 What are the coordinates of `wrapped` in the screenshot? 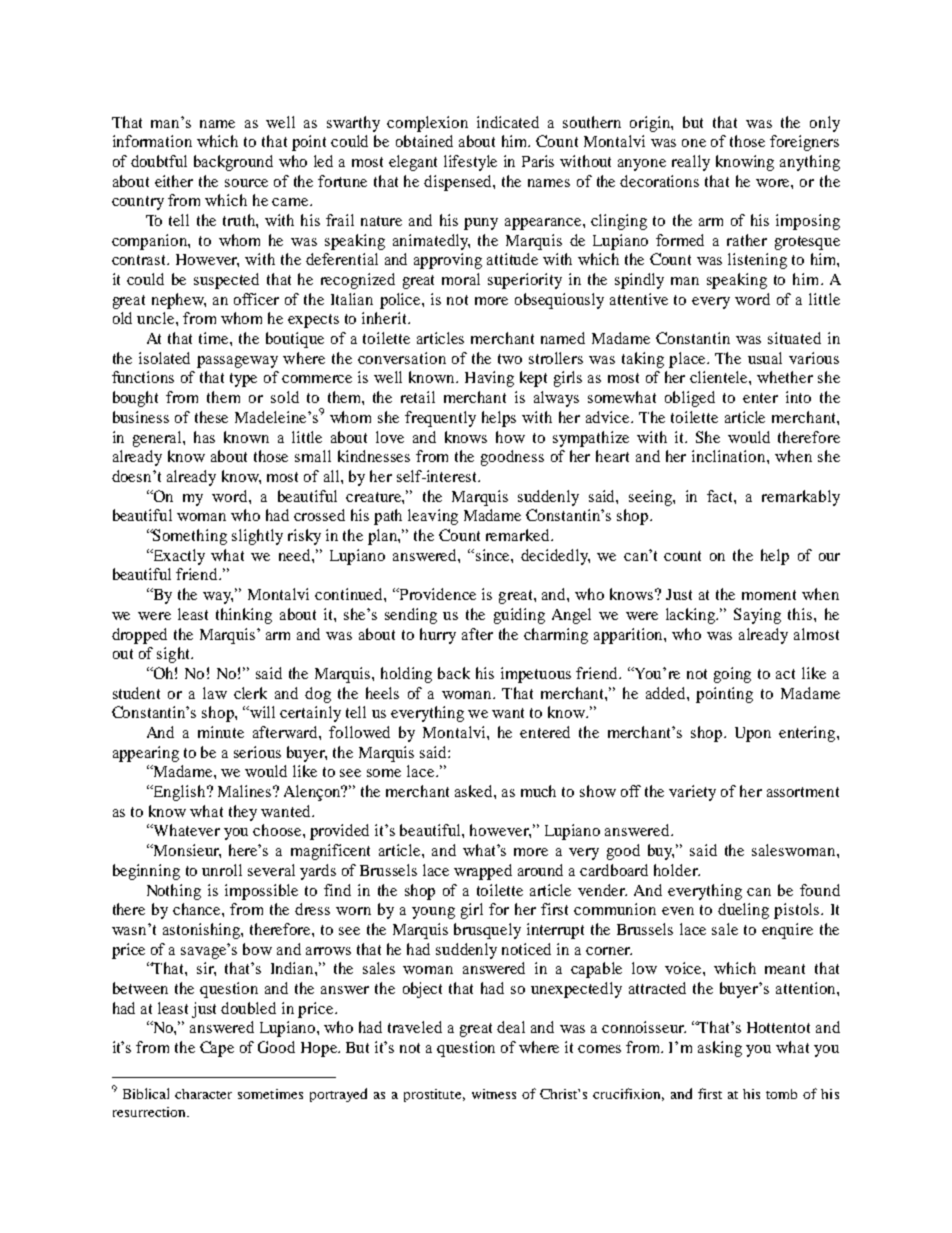 It's located at (483, 872).
